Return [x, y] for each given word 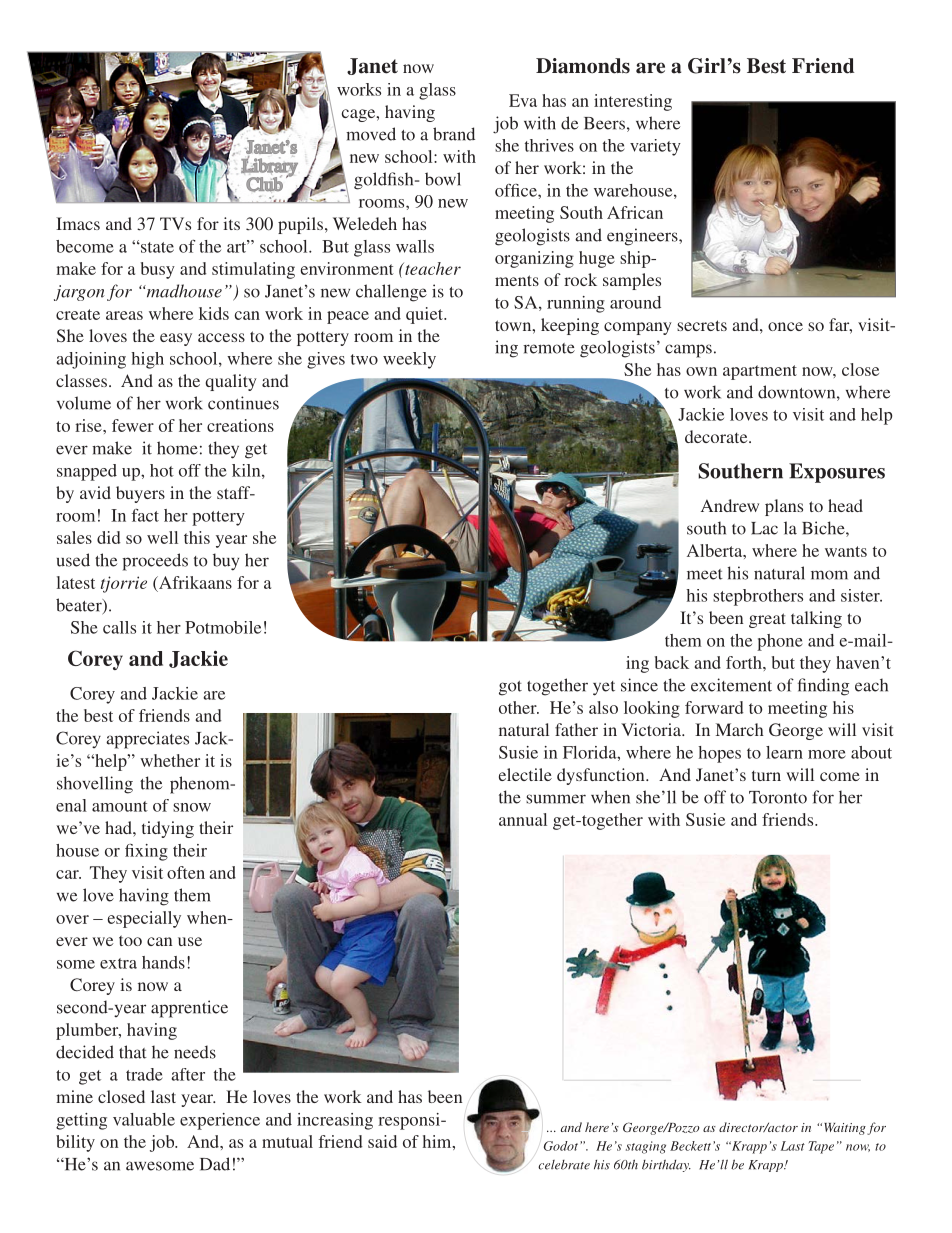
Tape [821, 1147]
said [382, 1141]
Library [269, 167]
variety [655, 147]
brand [454, 134]
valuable [144, 1119]
